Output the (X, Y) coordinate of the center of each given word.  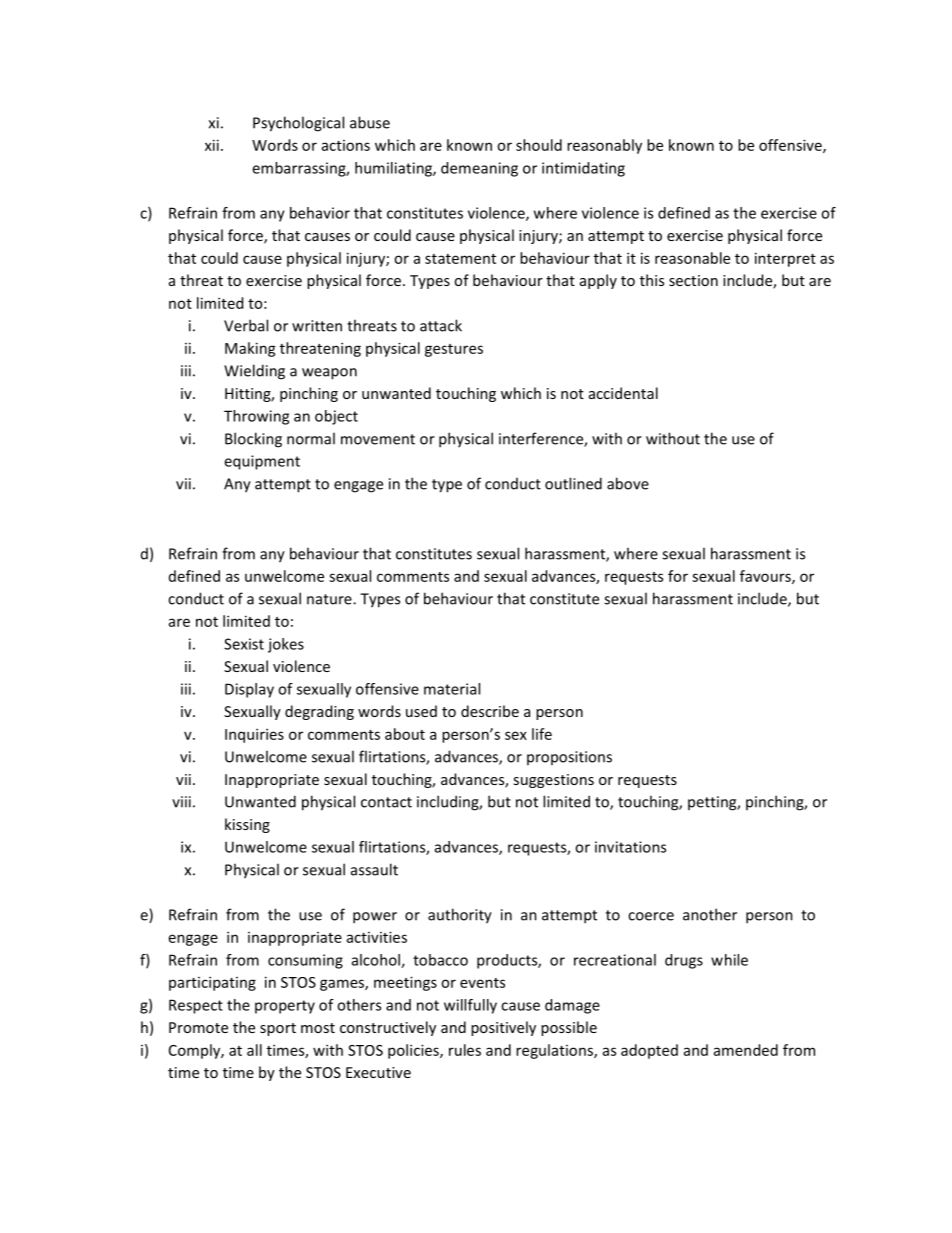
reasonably (604, 146)
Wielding (254, 372)
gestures (454, 350)
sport (278, 1029)
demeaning (479, 169)
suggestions (553, 781)
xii (212, 145)
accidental (623, 393)
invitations (630, 847)
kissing (247, 825)
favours (766, 577)
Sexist (244, 644)
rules (465, 1050)
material (452, 689)
